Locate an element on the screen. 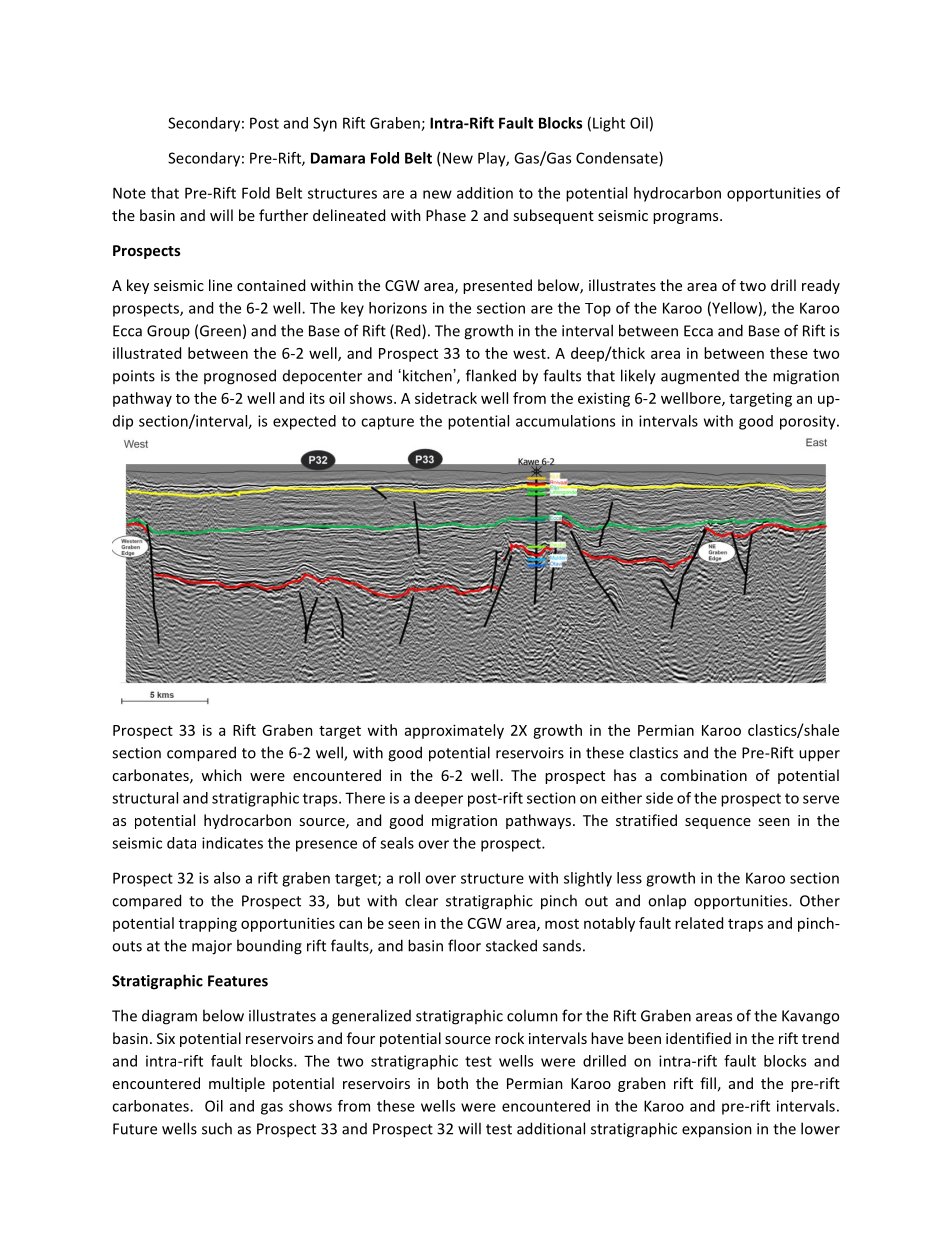 The width and height of the screenshot is (952, 1233). flanked is located at coordinates (491, 375).
